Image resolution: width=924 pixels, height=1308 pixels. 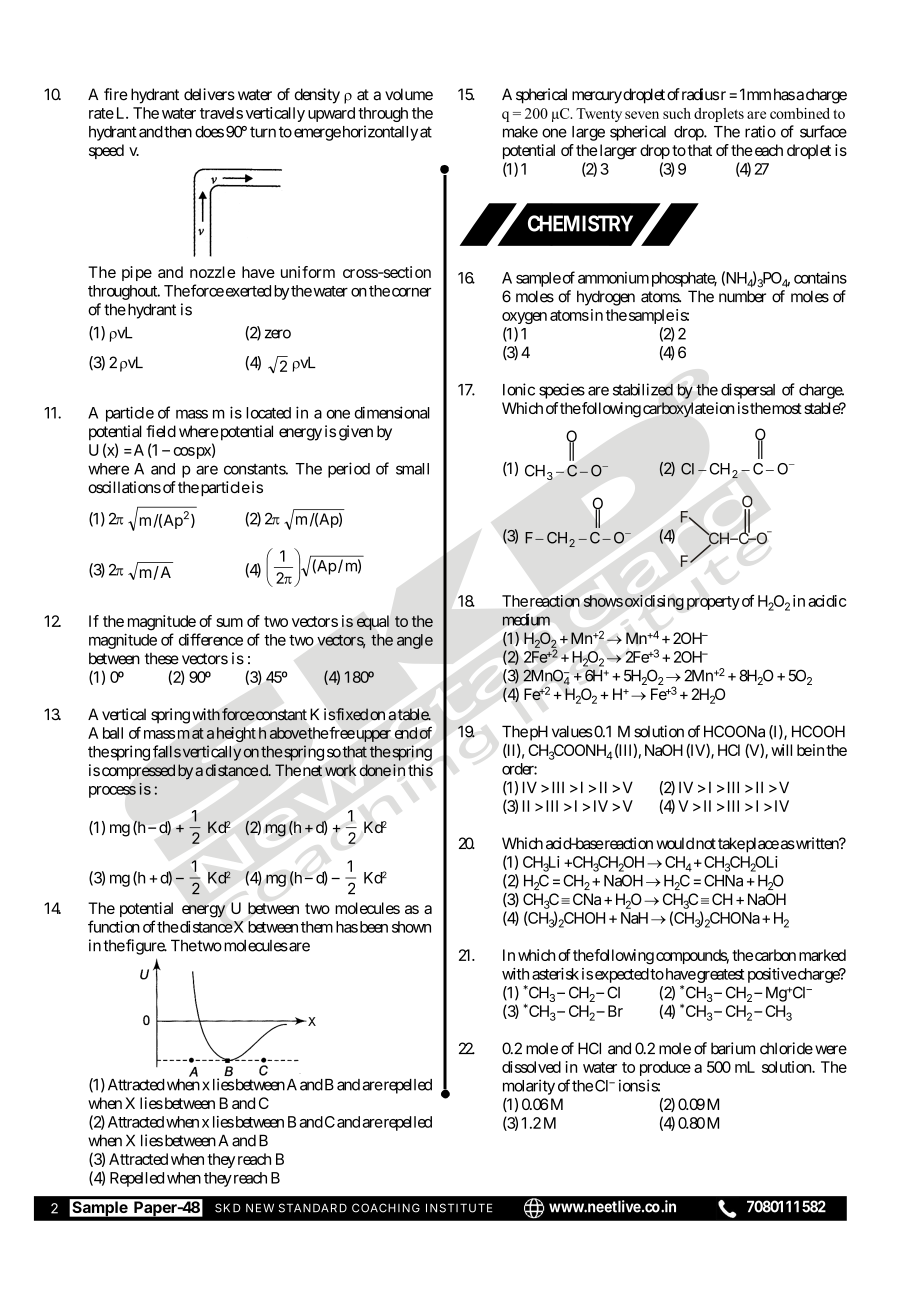 I want to click on property, so click(x=713, y=603).
